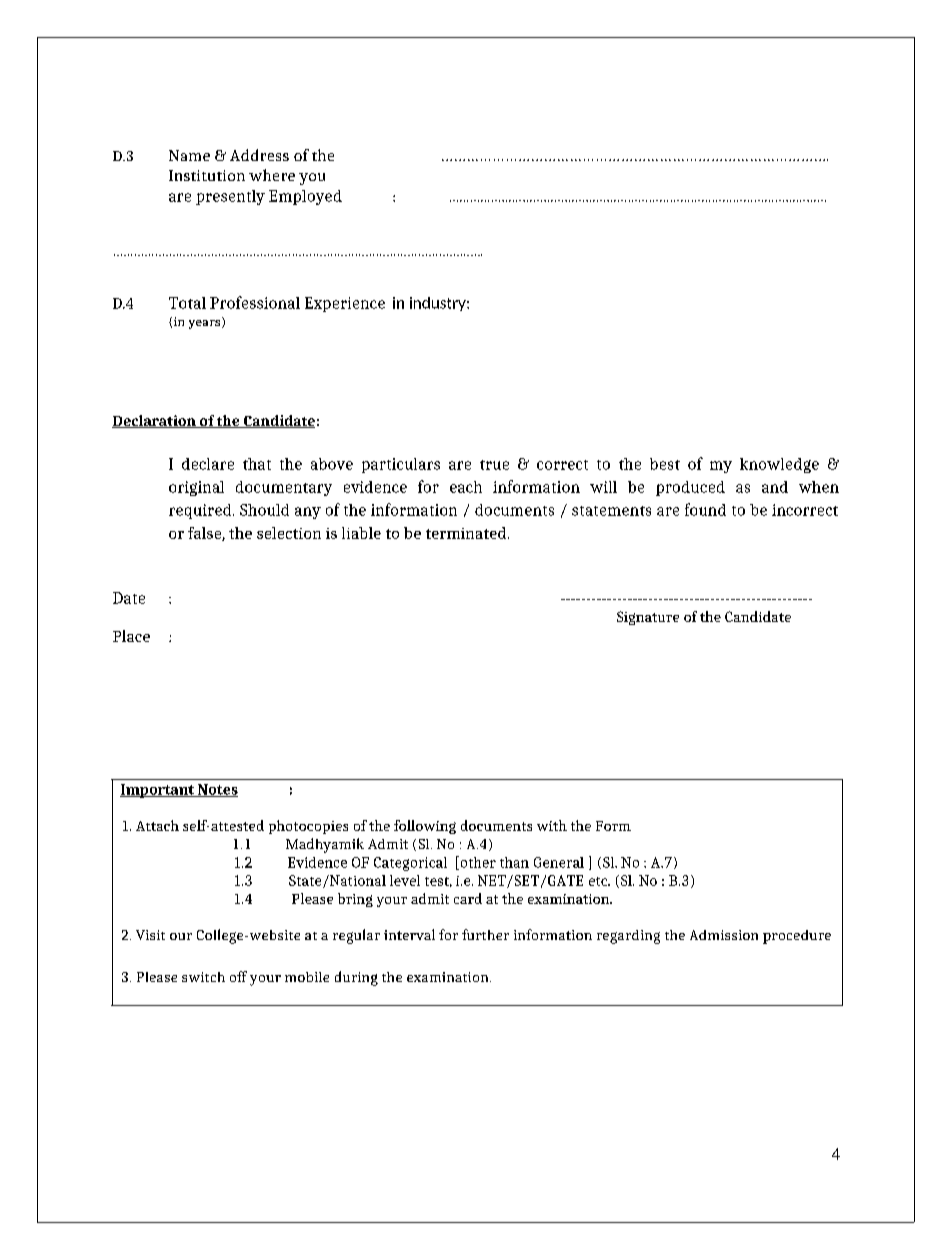 The image size is (952, 1233). I want to click on Admission, so click(724, 935).
